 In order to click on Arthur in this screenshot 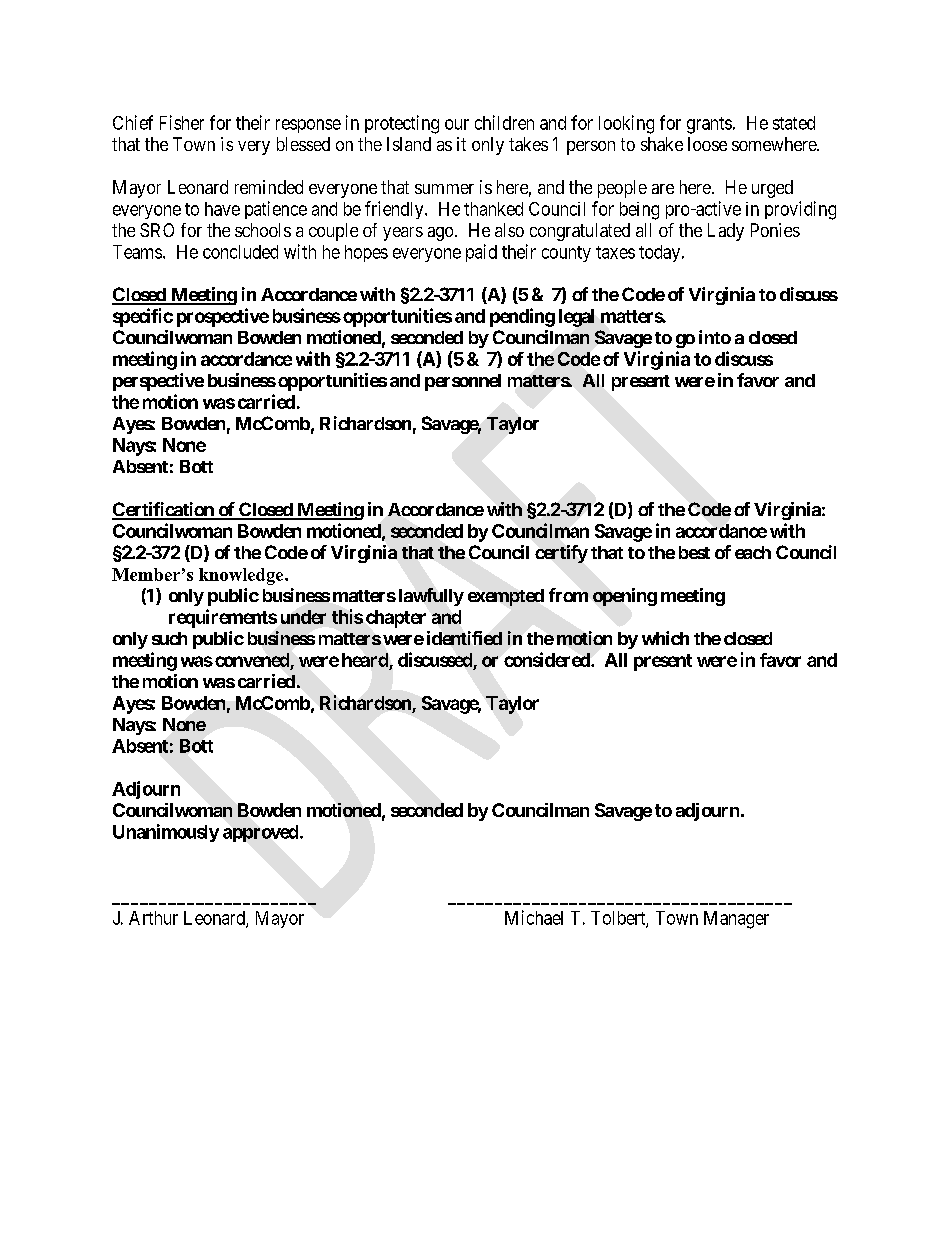, I will do `click(153, 918)`.
